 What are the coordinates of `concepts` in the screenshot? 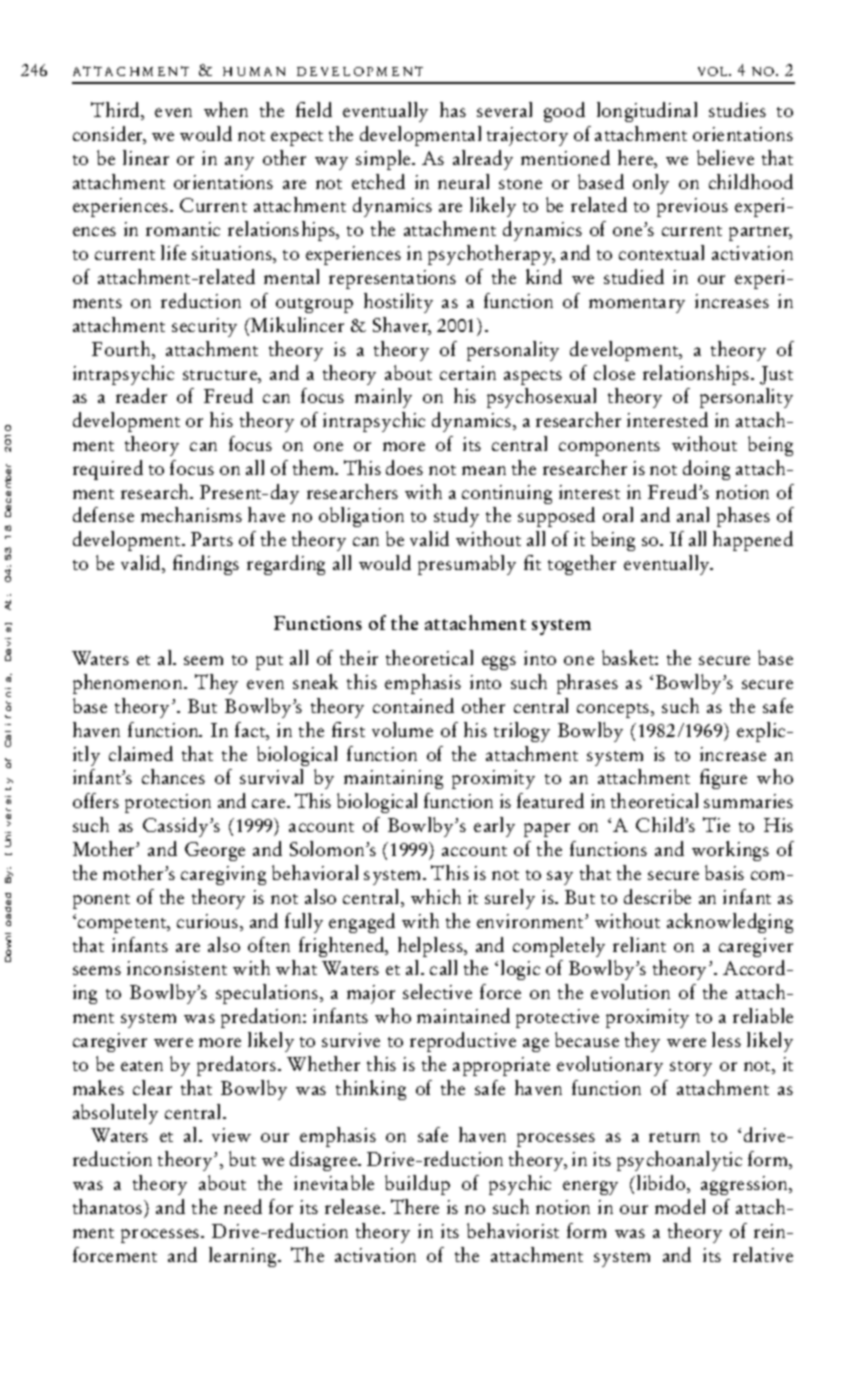 It's located at (614, 710).
